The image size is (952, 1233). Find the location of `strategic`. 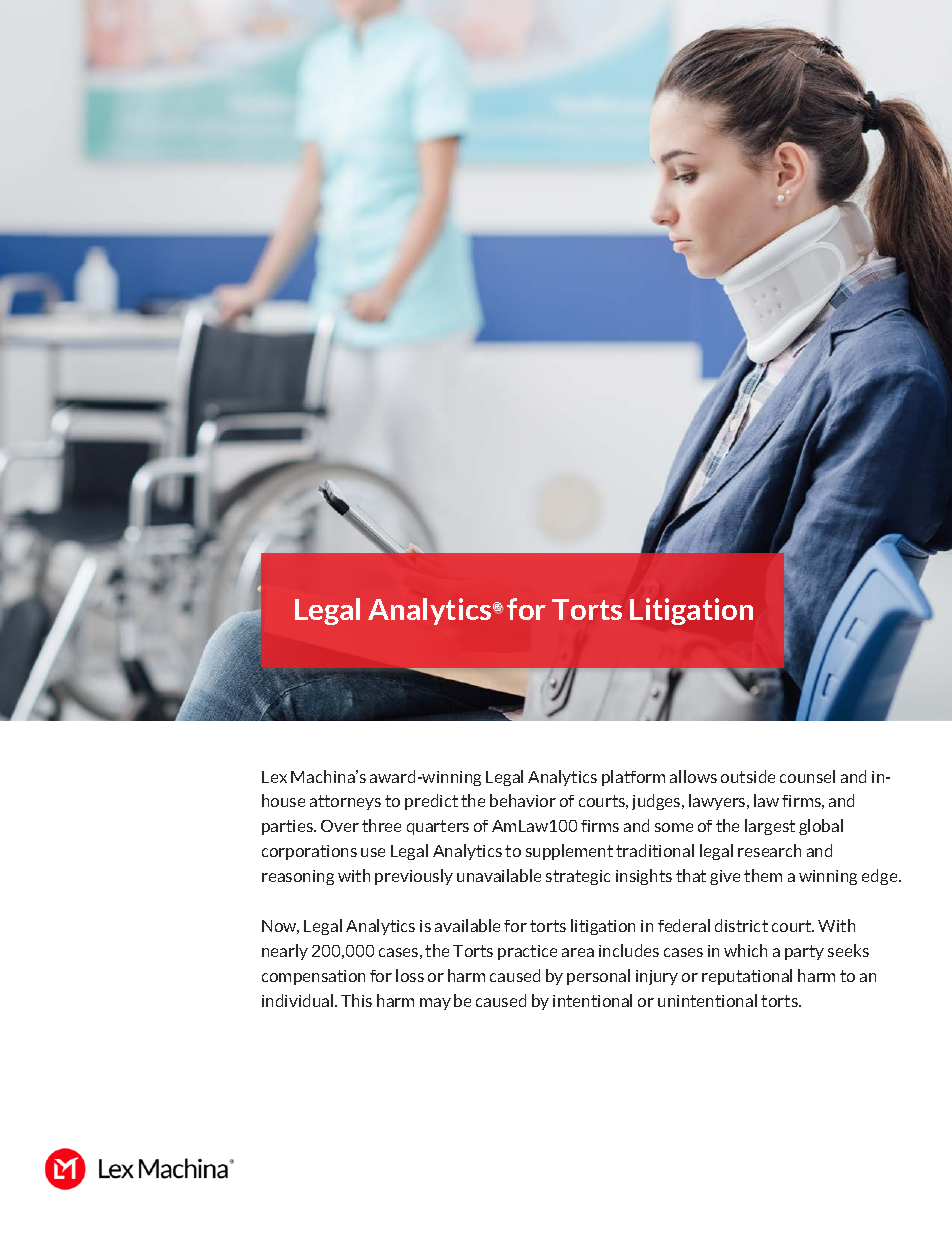

strategic is located at coordinates (578, 877).
